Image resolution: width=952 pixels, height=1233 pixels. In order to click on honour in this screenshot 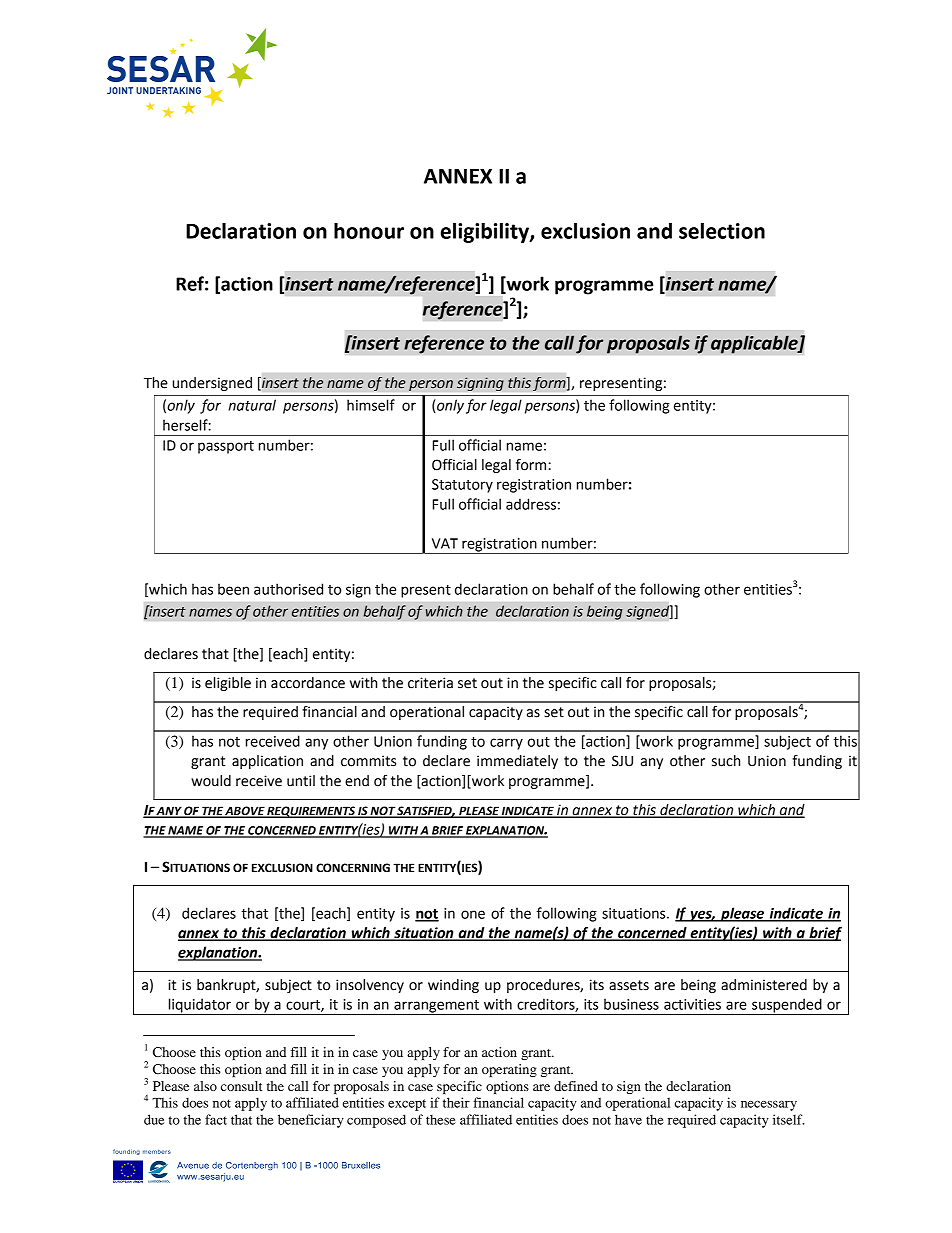, I will do `click(369, 231)`.
